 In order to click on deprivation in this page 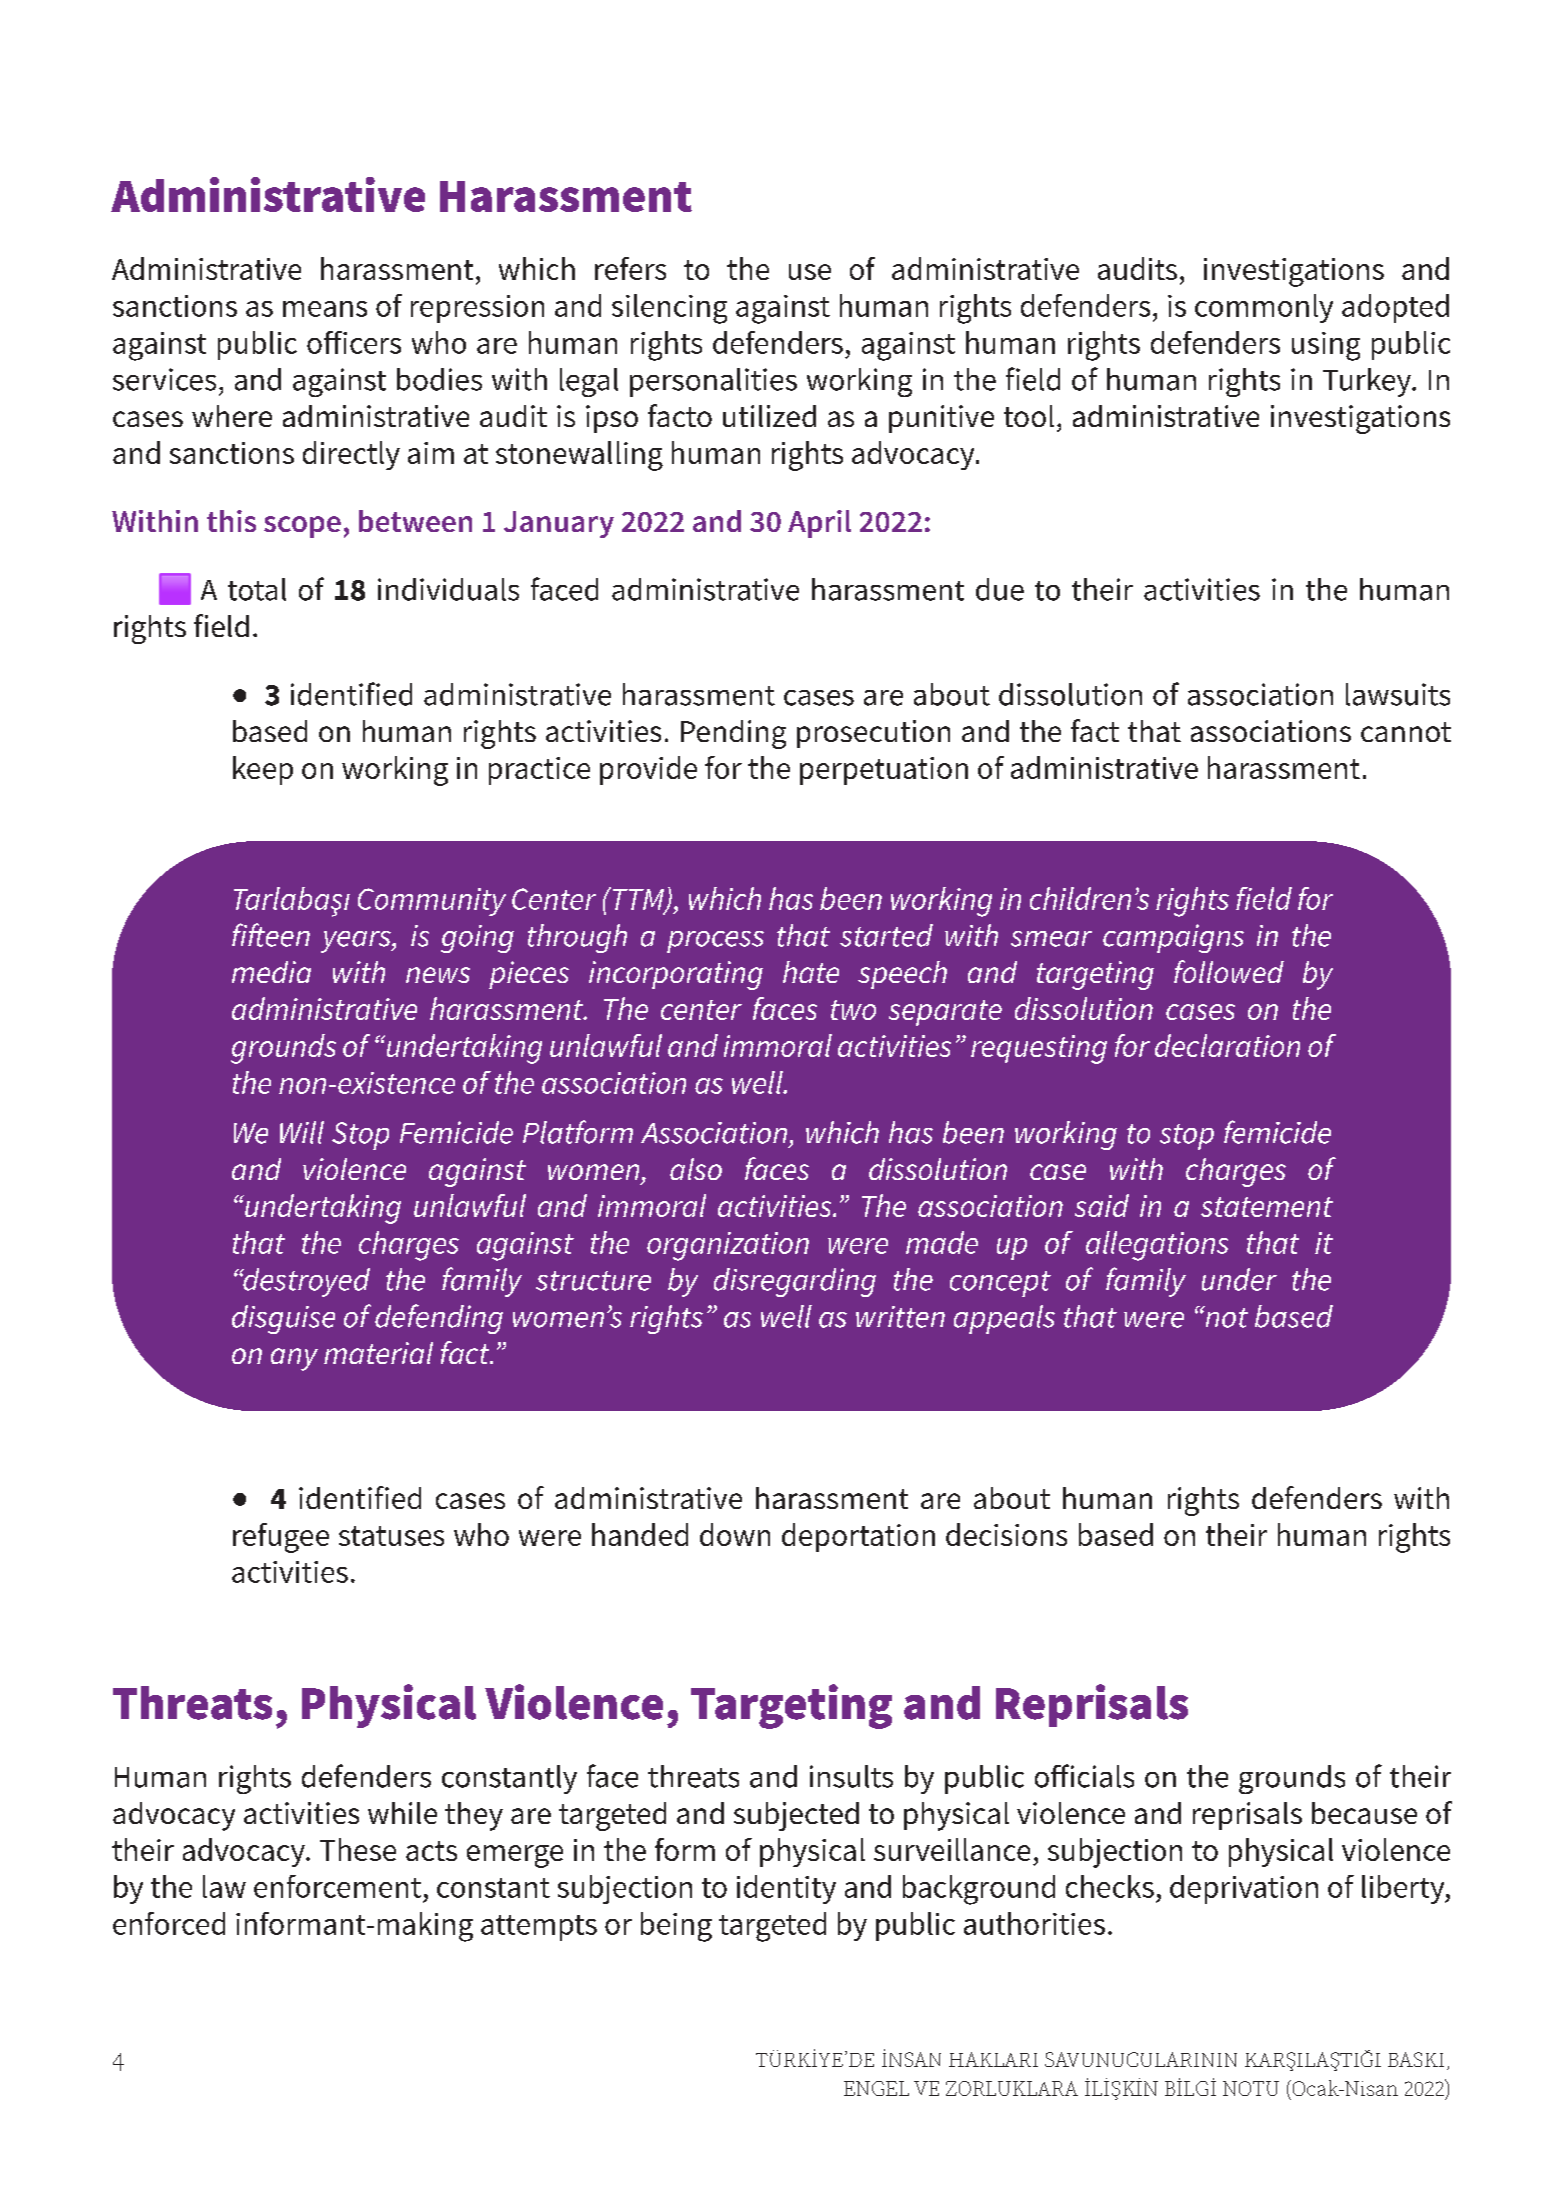, I will do `click(1244, 1889)`.
